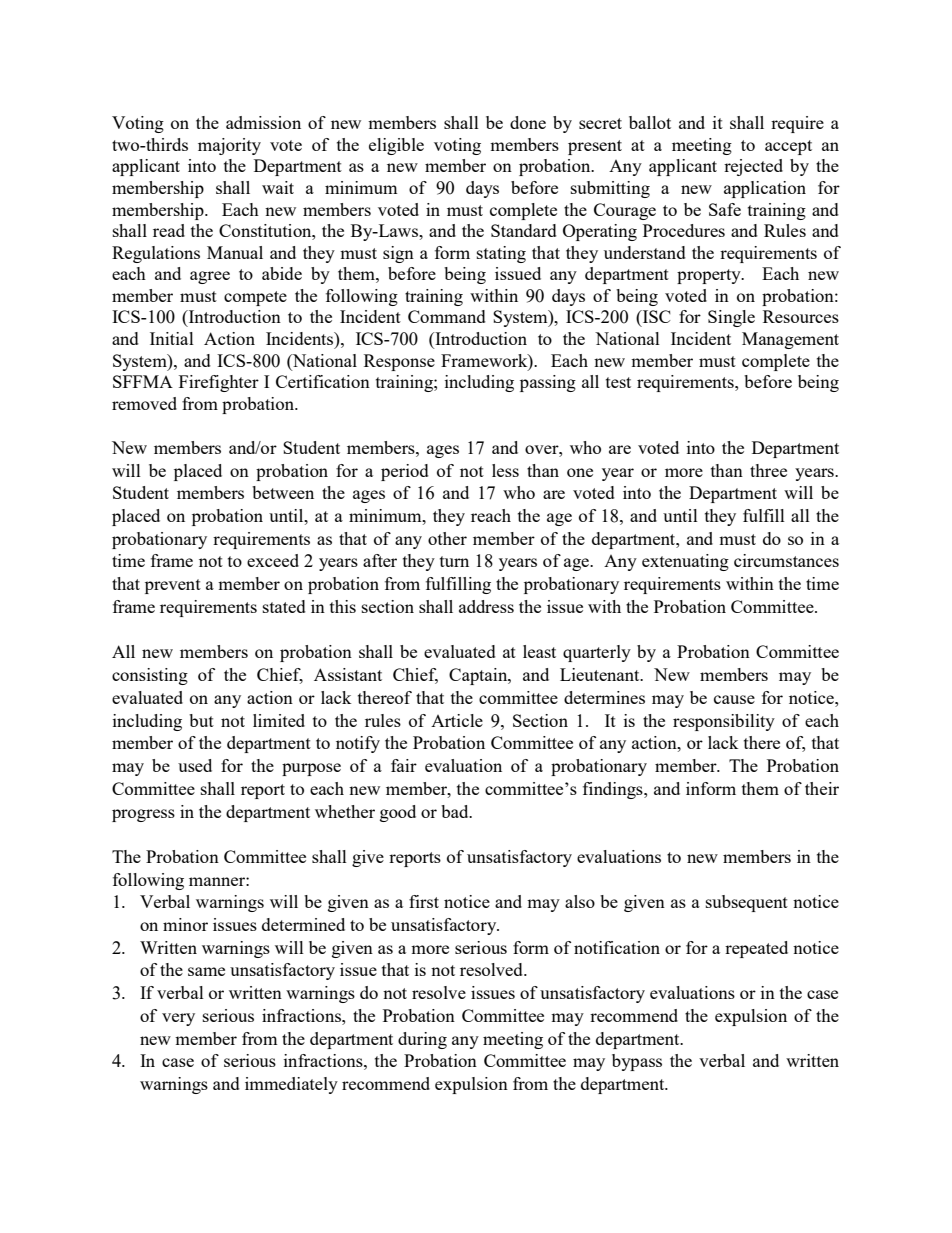 Image resolution: width=952 pixels, height=1233 pixels. What do you see at coordinates (178, 1019) in the screenshot?
I see `very` at bounding box center [178, 1019].
